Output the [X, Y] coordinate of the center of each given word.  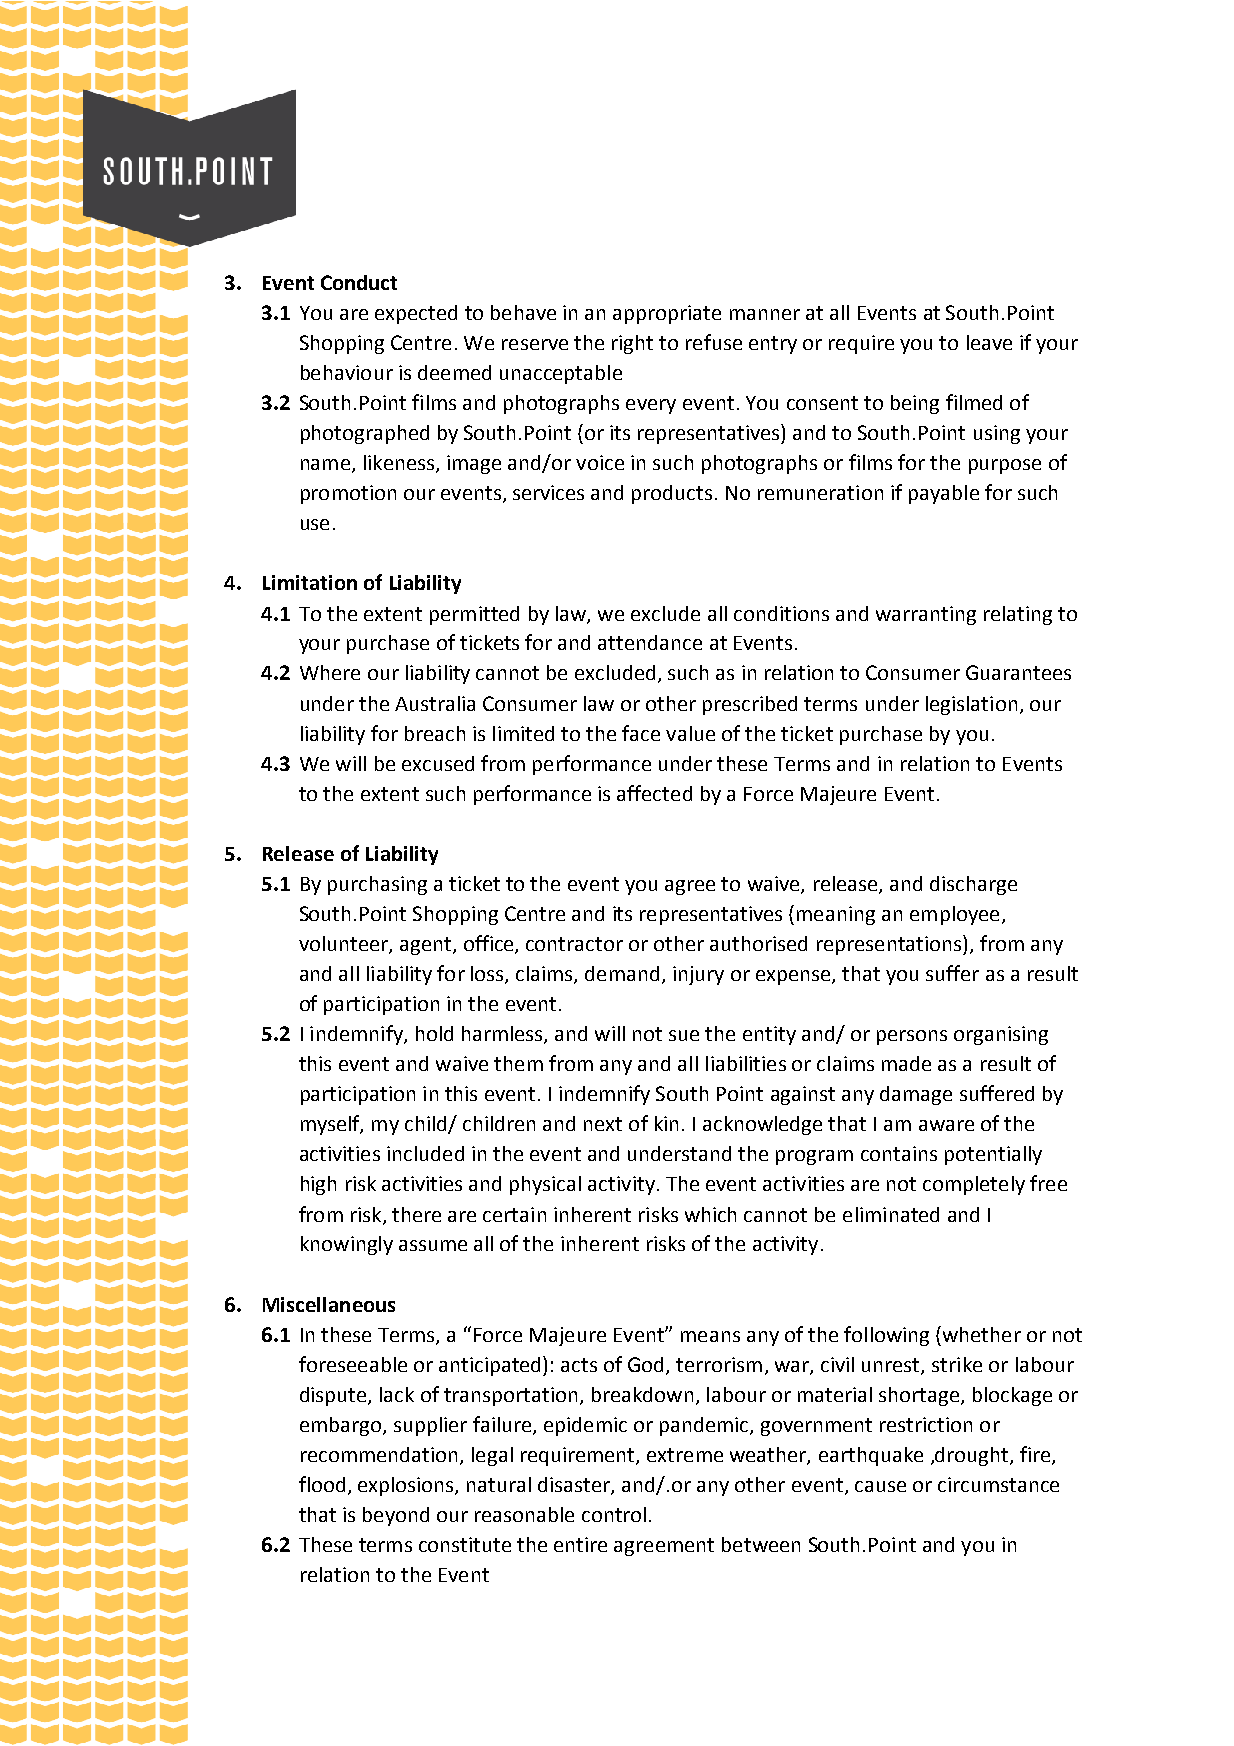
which [710, 1214]
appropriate [667, 314]
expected [416, 314]
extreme [685, 1455]
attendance [650, 642]
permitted [474, 615]
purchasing [377, 885]
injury [698, 975]
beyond [396, 1516]
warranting [926, 615]
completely [974, 1185]
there [416, 1214]
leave [989, 342]
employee [954, 915]
